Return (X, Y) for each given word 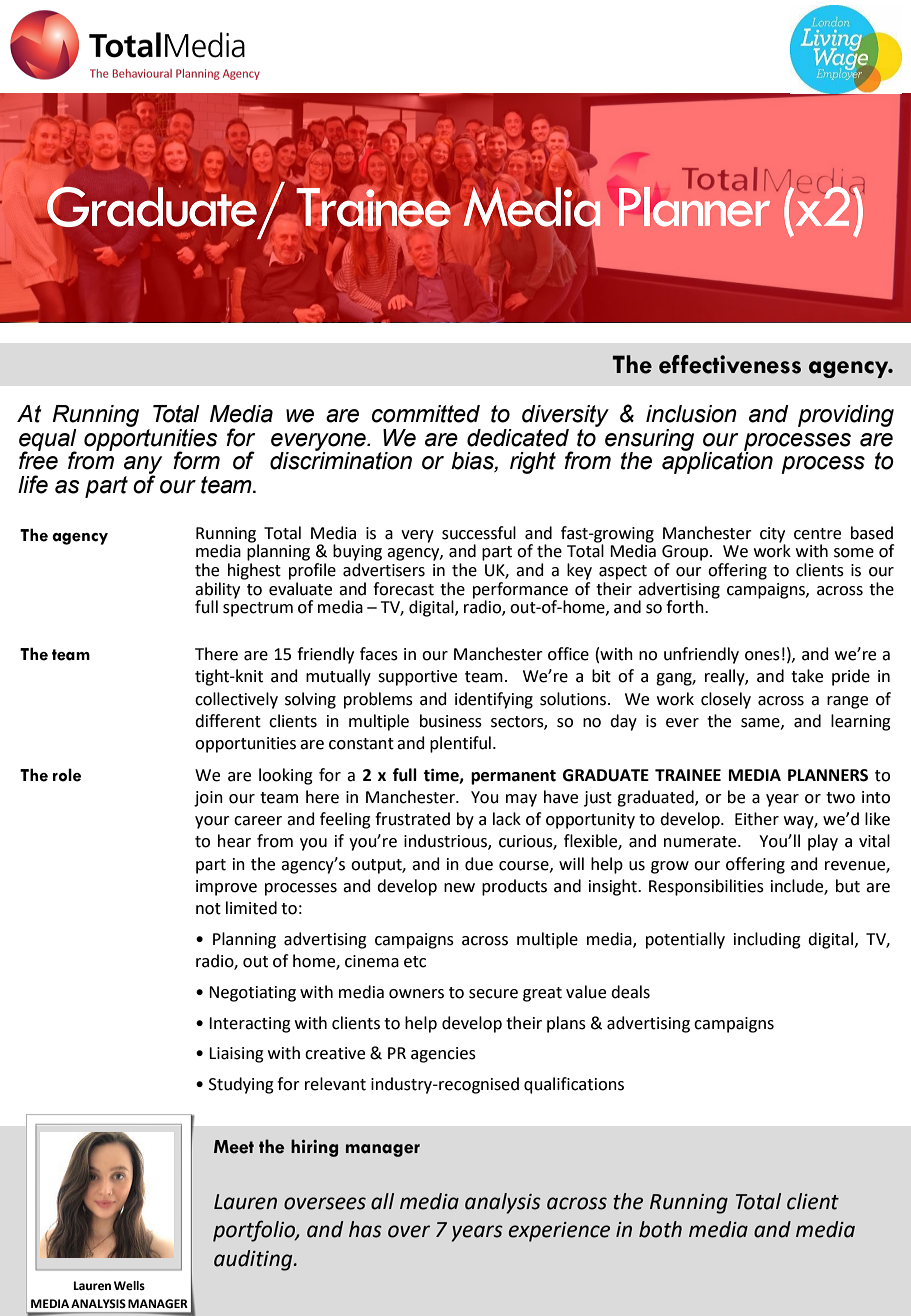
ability (217, 590)
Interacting (250, 1025)
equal (48, 441)
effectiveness (730, 364)
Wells (129, 1286)
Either (757, 819)
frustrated (412, 819)
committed (426, 414)
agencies (443, 1055)
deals (630, 992)
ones (762, 656)
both (660, 1229)
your (212, 822)
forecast (403, 589)
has (365, 1229)
